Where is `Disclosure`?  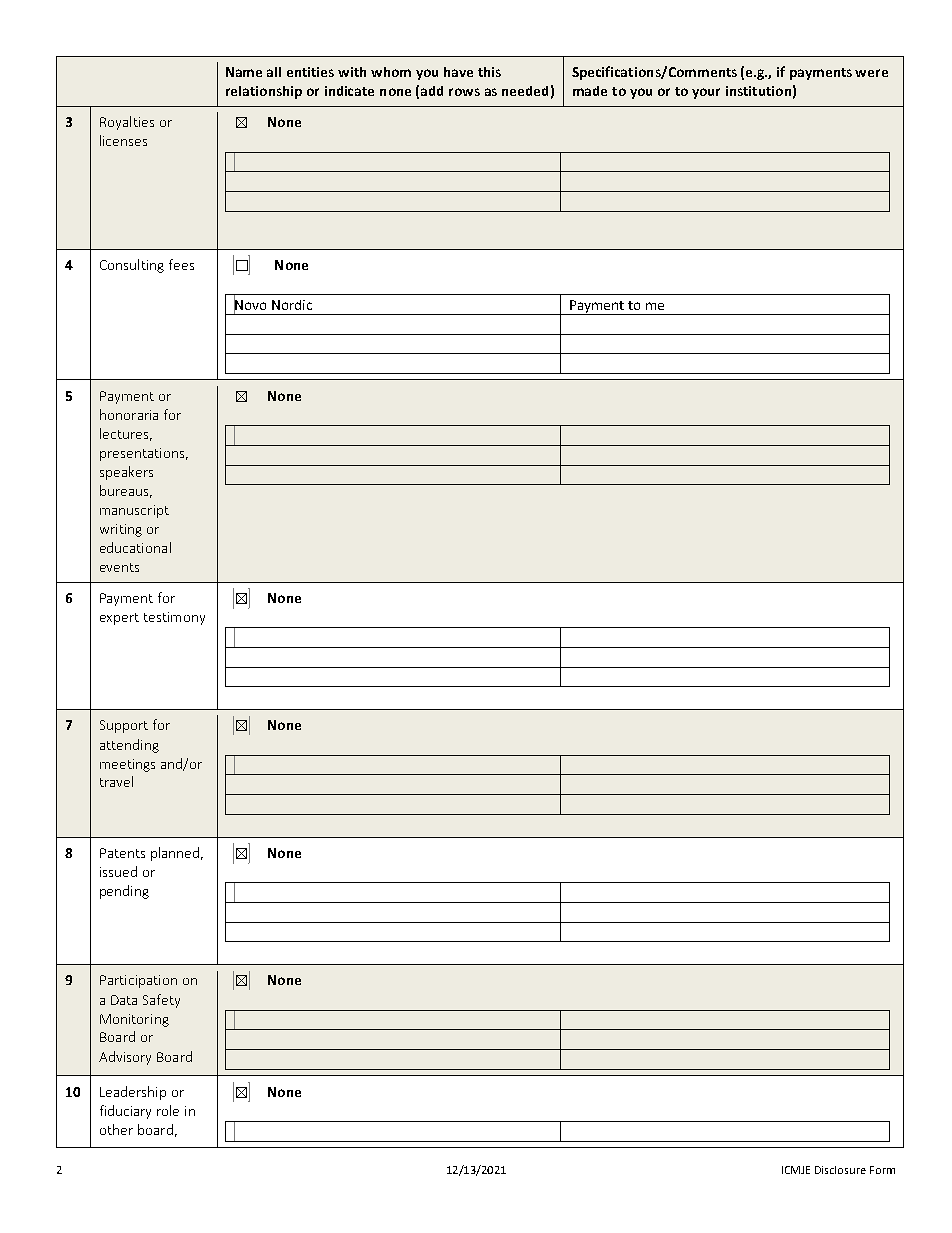 Disclosure is located at coordinates (840, 1170).
